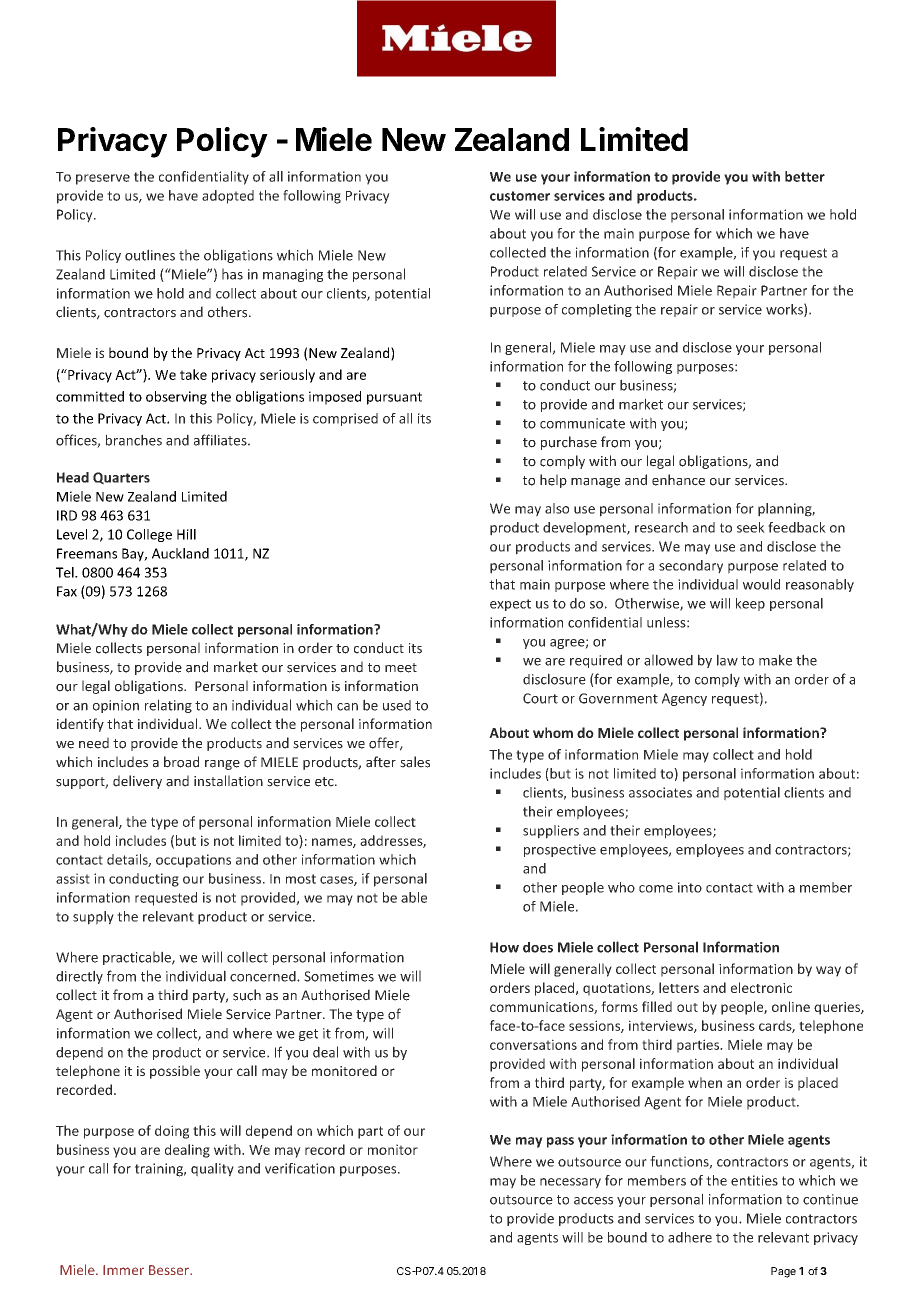 Image resolution: width=924 pixels, height=1308 pixels. I want to click on directly, so click(79, 977).
